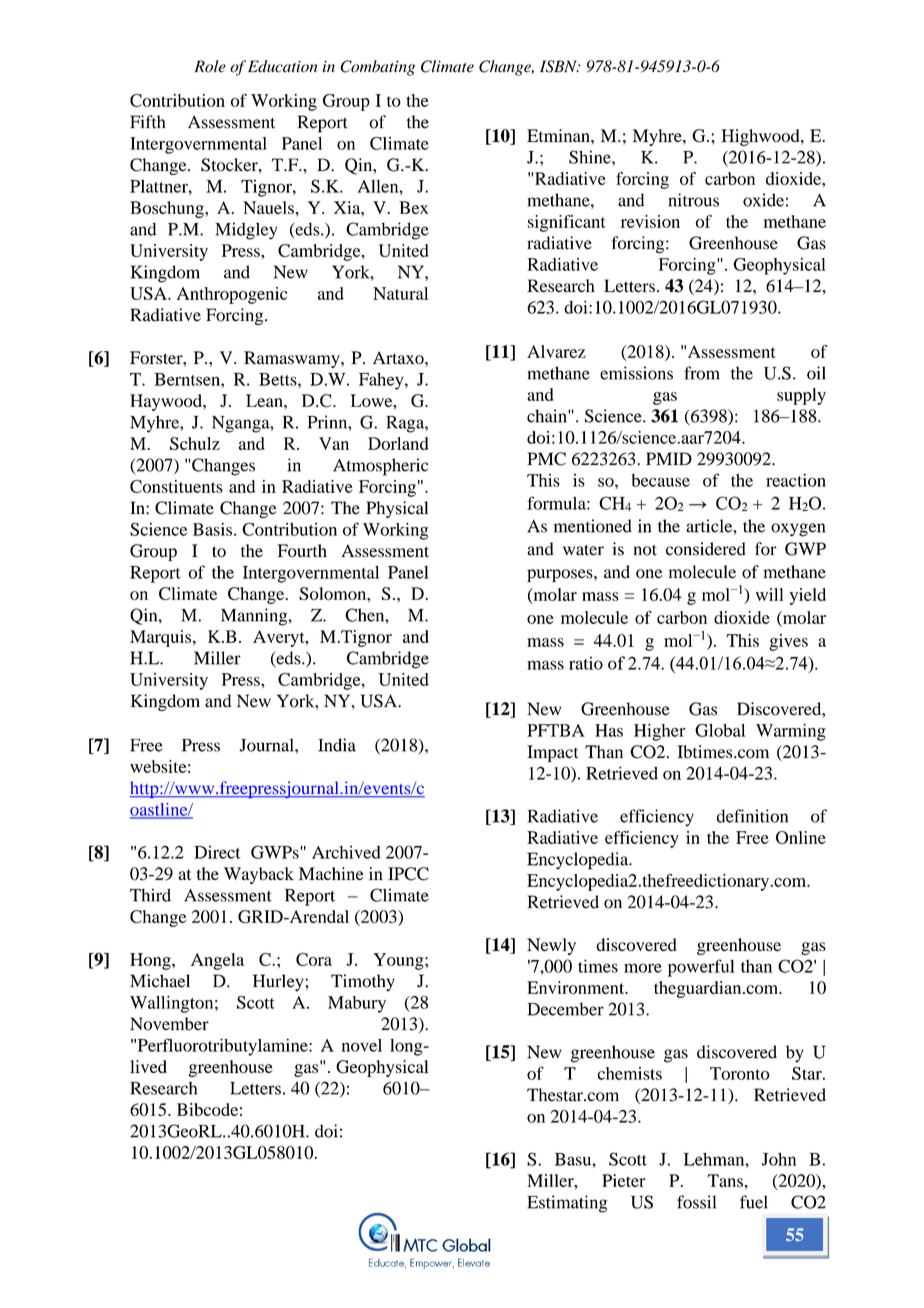 This screenshot has height=1308, width=924. Describe the element at coordinates (788, 642) in the screenshot. I see `gives` at that location.
